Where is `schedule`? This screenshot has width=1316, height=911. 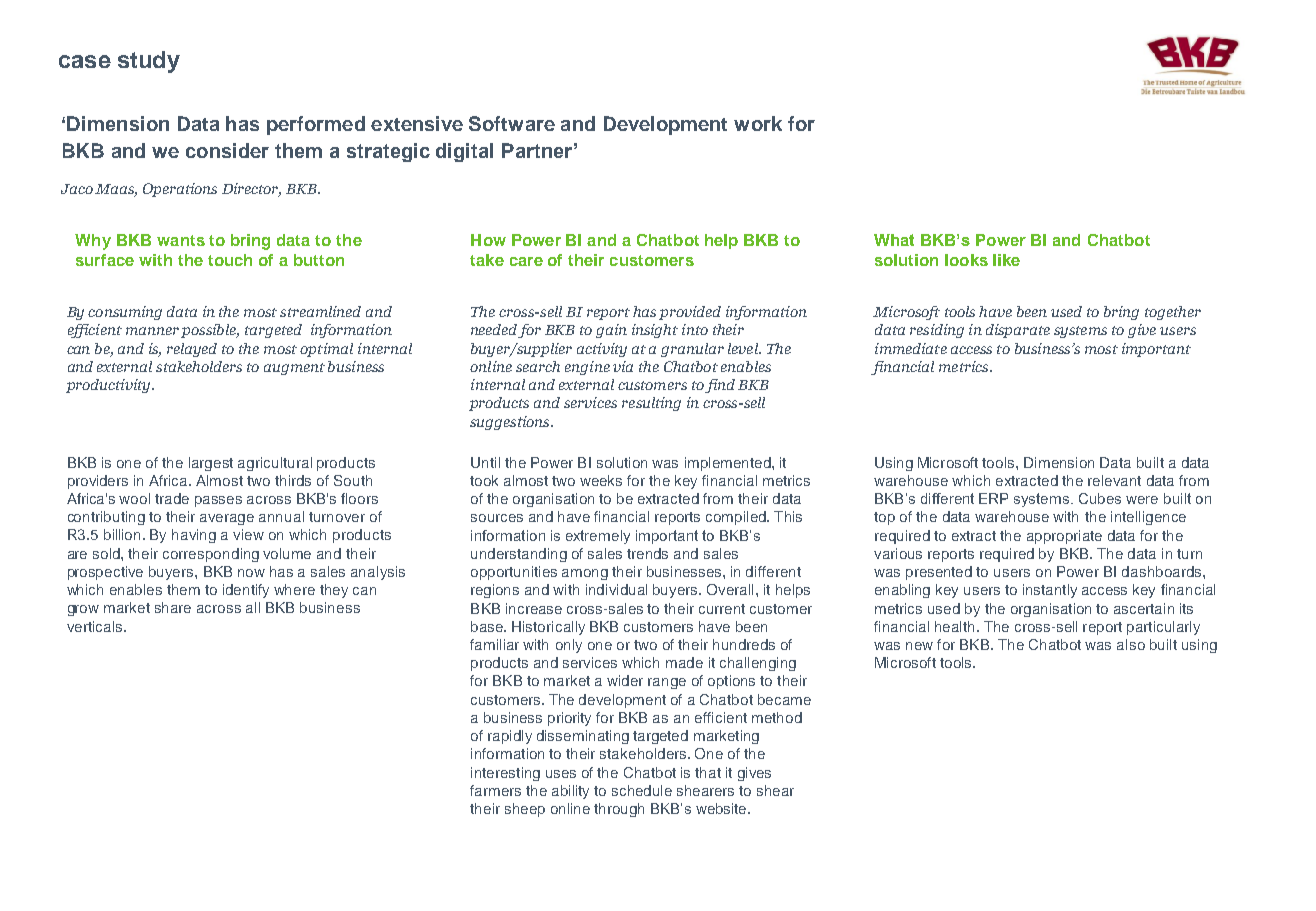
schedule is located at coordinates (642, 790).
